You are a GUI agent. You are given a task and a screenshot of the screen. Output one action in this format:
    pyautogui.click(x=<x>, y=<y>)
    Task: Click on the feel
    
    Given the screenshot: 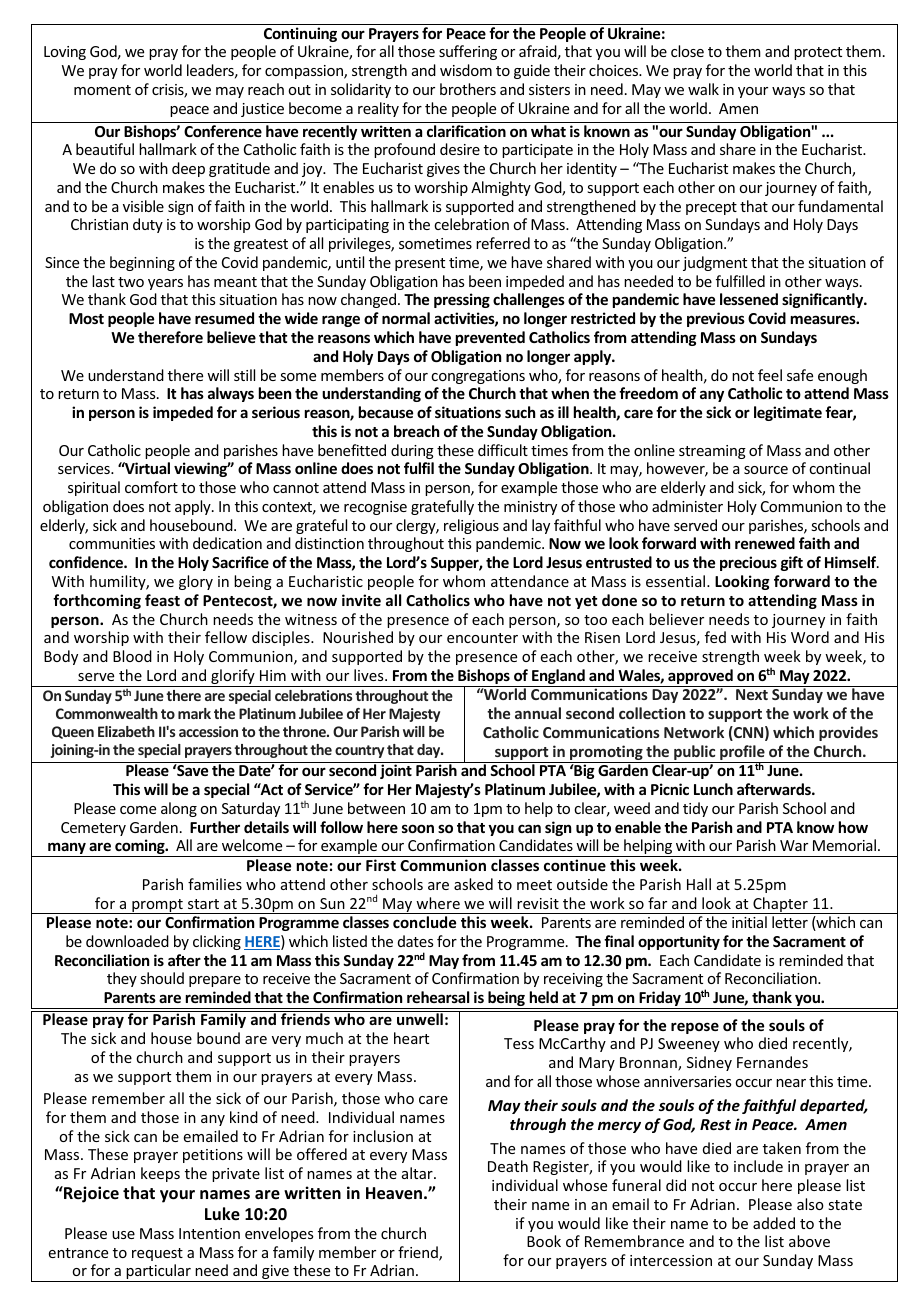 What is the action you would take?
    pyautogui.click(x=770, y=375)
